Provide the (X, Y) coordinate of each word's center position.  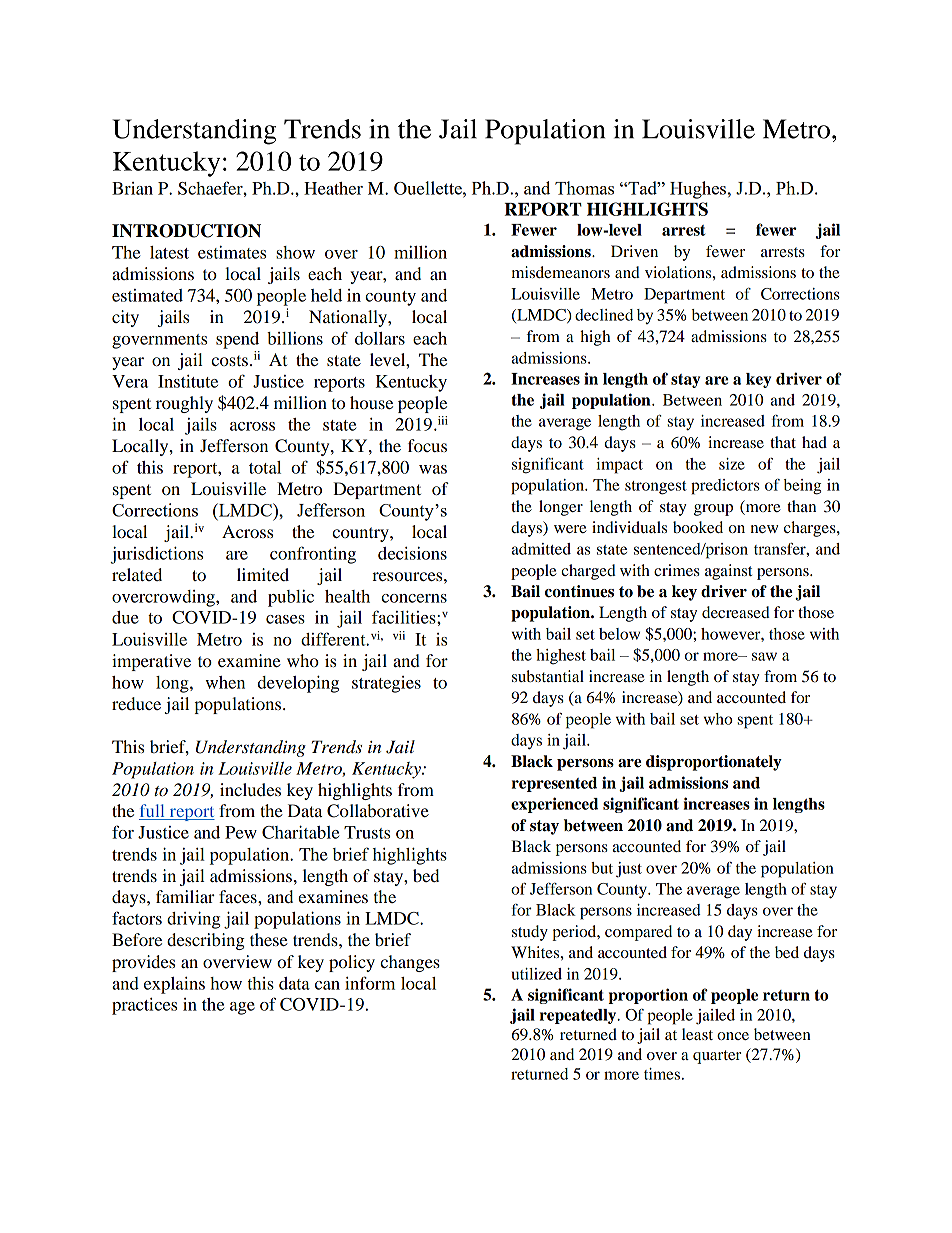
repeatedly (579, 1016)
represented (554, 784)
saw (764, 656)
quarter (717, 1057)
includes (250, 789)
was (433, 469)
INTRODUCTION (186, 231)
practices (144, 1006)
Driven (634, 251)
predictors (725, 487)
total (265, 467)
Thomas (584, 188)
